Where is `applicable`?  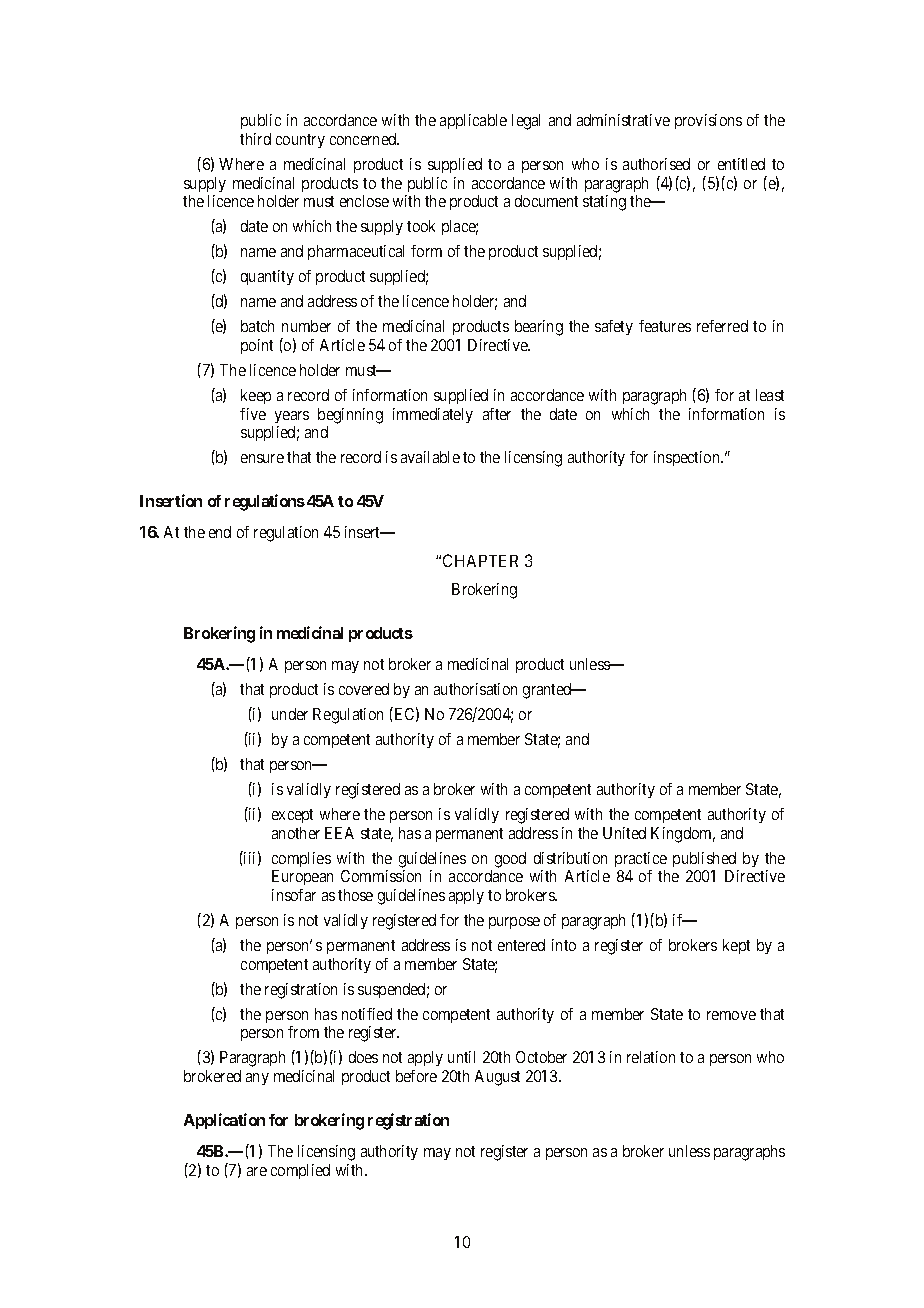 applicable is located at coordinates (473, 121).
